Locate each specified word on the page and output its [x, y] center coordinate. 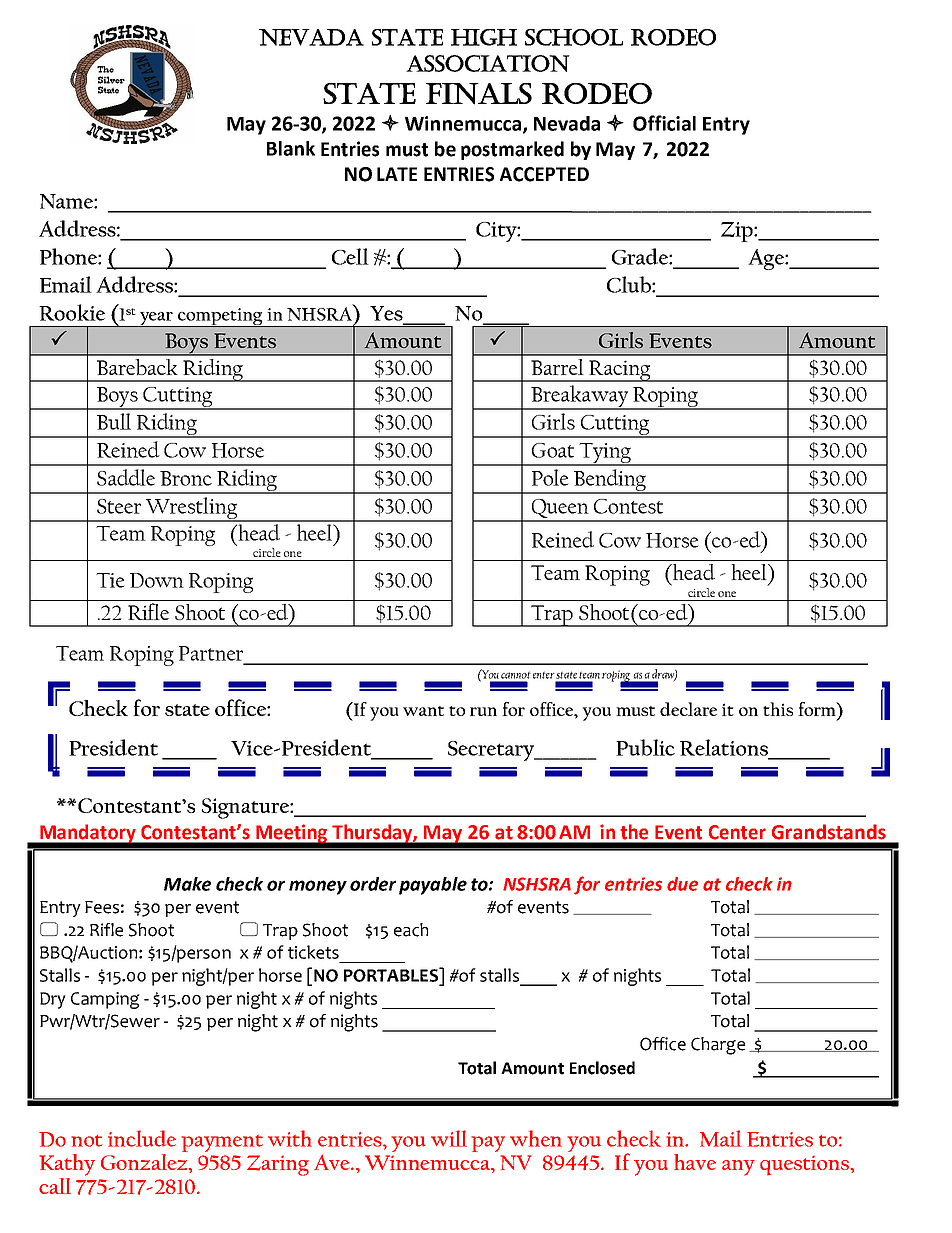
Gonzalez [145, 1163]
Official [664, 123]
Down [157, 580]
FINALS [479, 94]
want [423, 711]
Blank [291, 148]
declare [688, 709]
